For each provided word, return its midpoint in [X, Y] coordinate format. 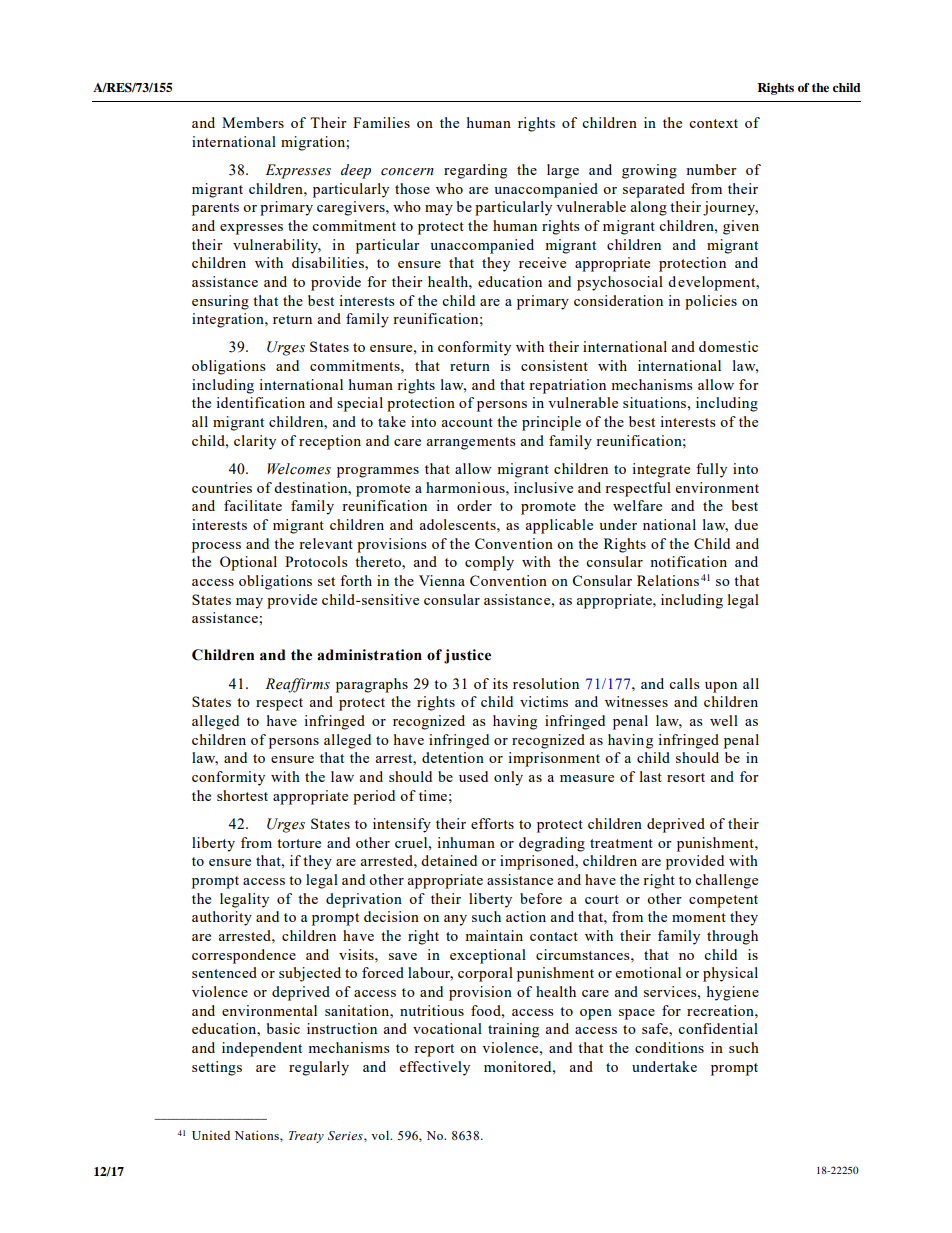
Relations [668, 580]
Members [253, 122]
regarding [475, 171]
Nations [258, 1136]
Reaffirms [297, 685]
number [711, 169]
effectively [435, 1068]
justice [467, 656]
